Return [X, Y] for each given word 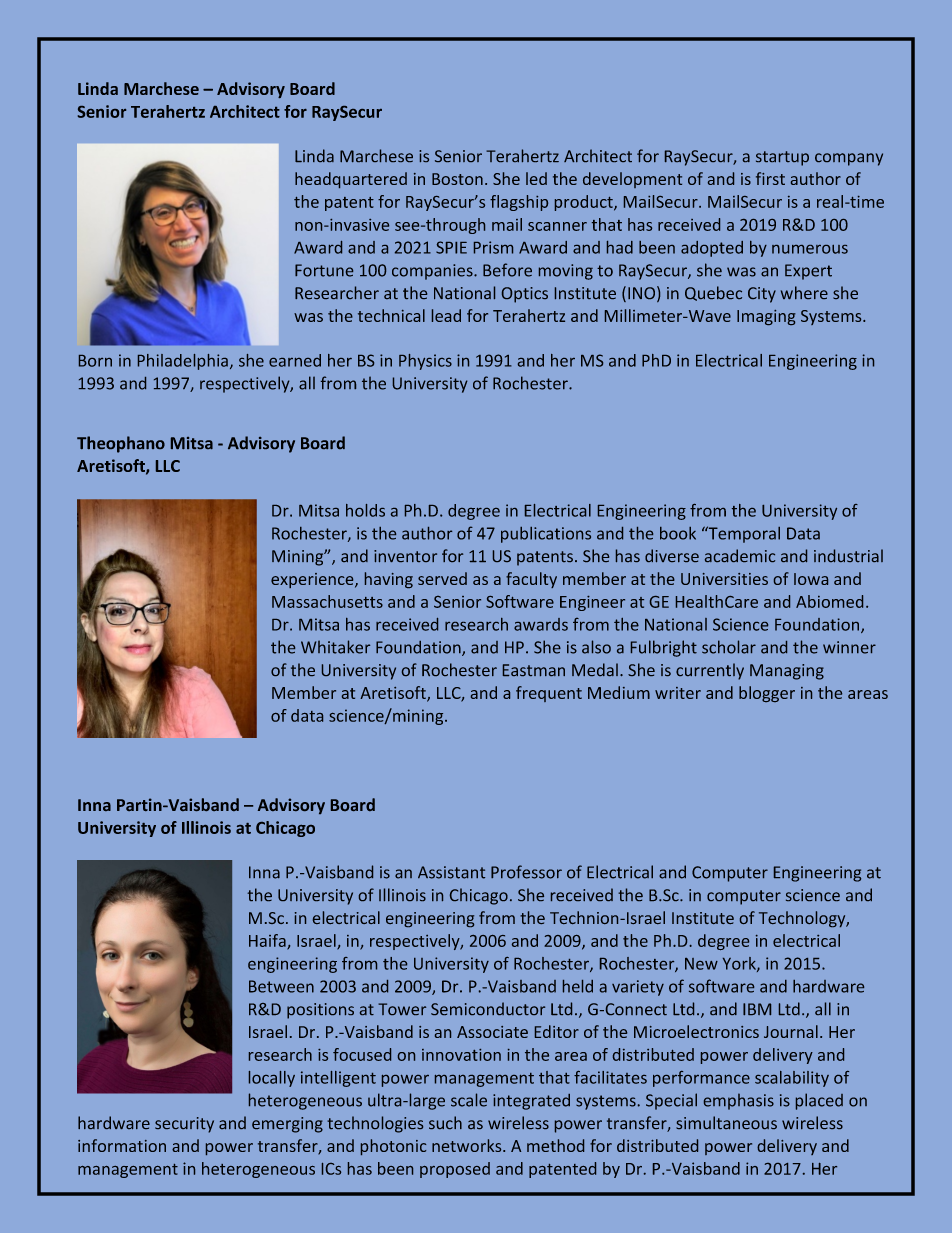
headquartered [351, 180]
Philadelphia [183, 362]
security [184, 1125]
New [701, 964]
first [770, 178]
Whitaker [335, 647]
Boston [457, 179]
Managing [787, 672]
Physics [425, 362]
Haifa [268, 941]
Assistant [451, 872]
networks [468, 1145]
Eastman [534, 670]
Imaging [766, 317]
